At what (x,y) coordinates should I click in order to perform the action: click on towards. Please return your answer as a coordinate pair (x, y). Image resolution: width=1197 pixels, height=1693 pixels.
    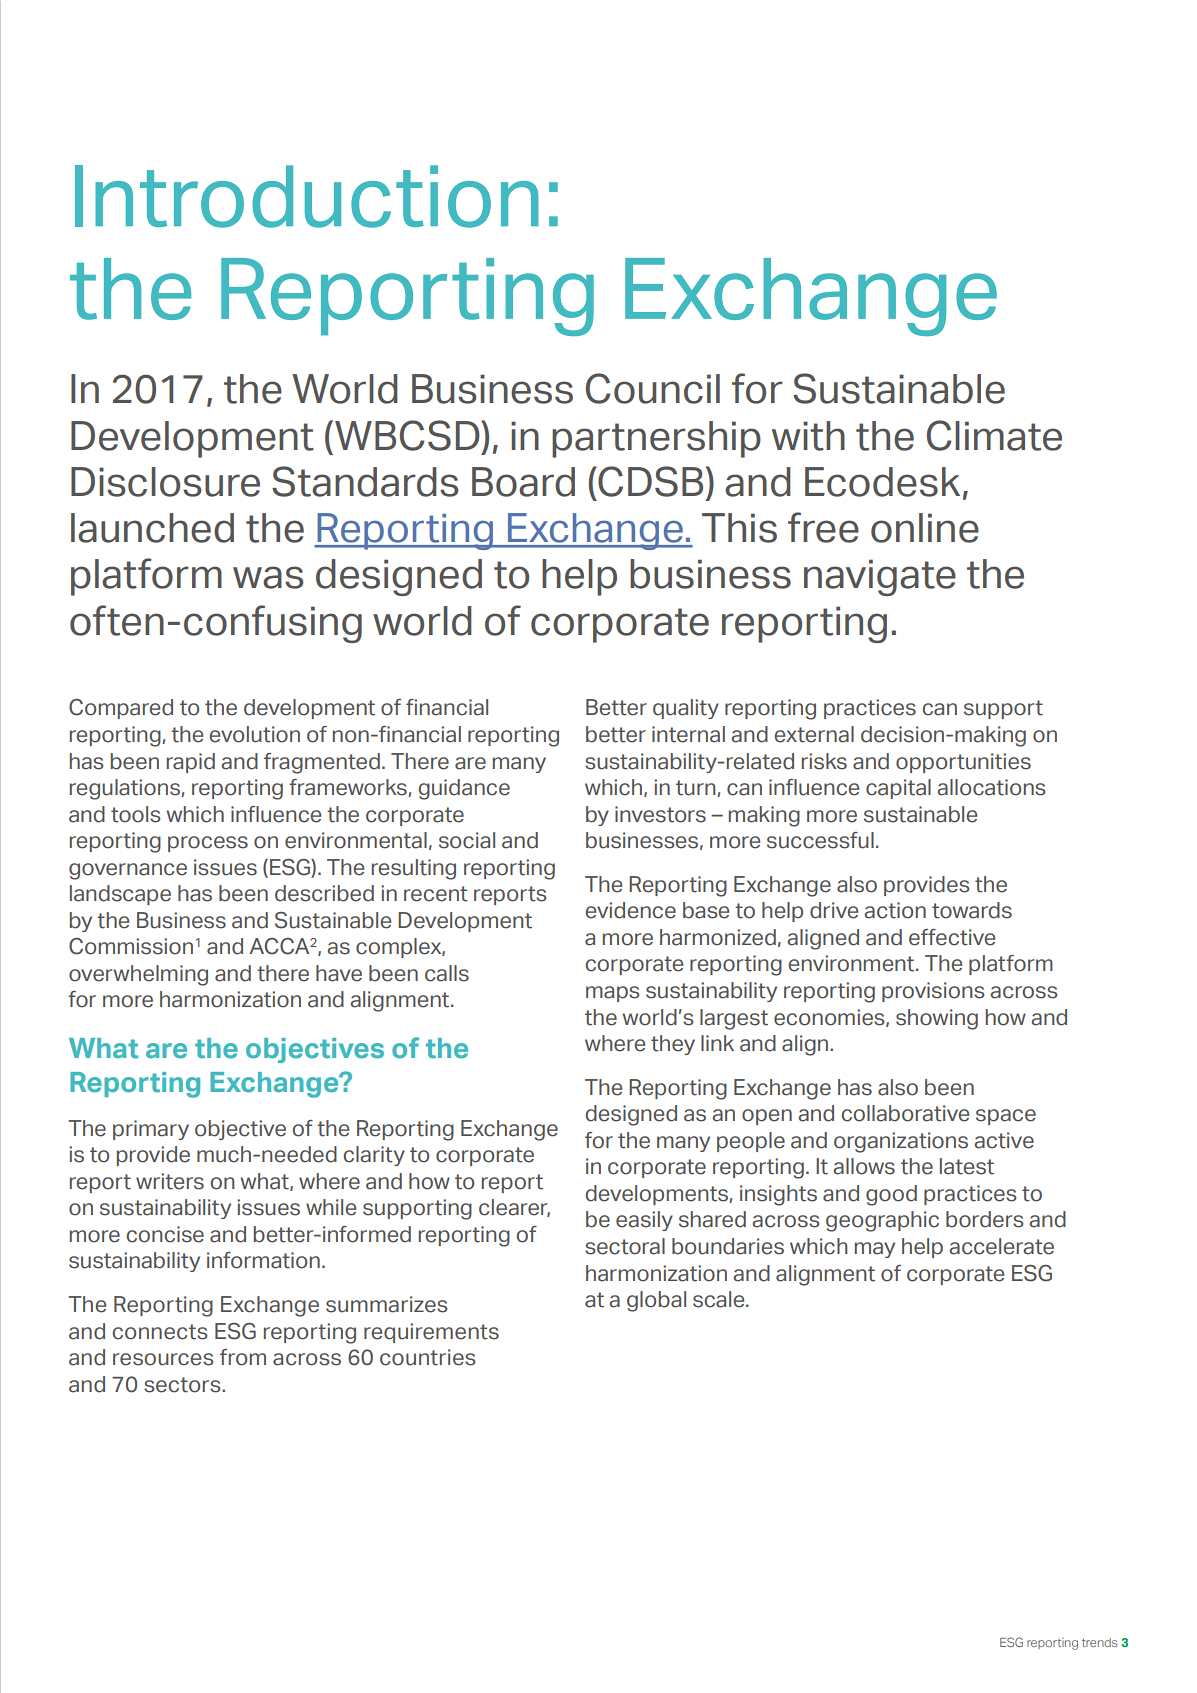
    Looking at the image, I should click on (972, 910).
